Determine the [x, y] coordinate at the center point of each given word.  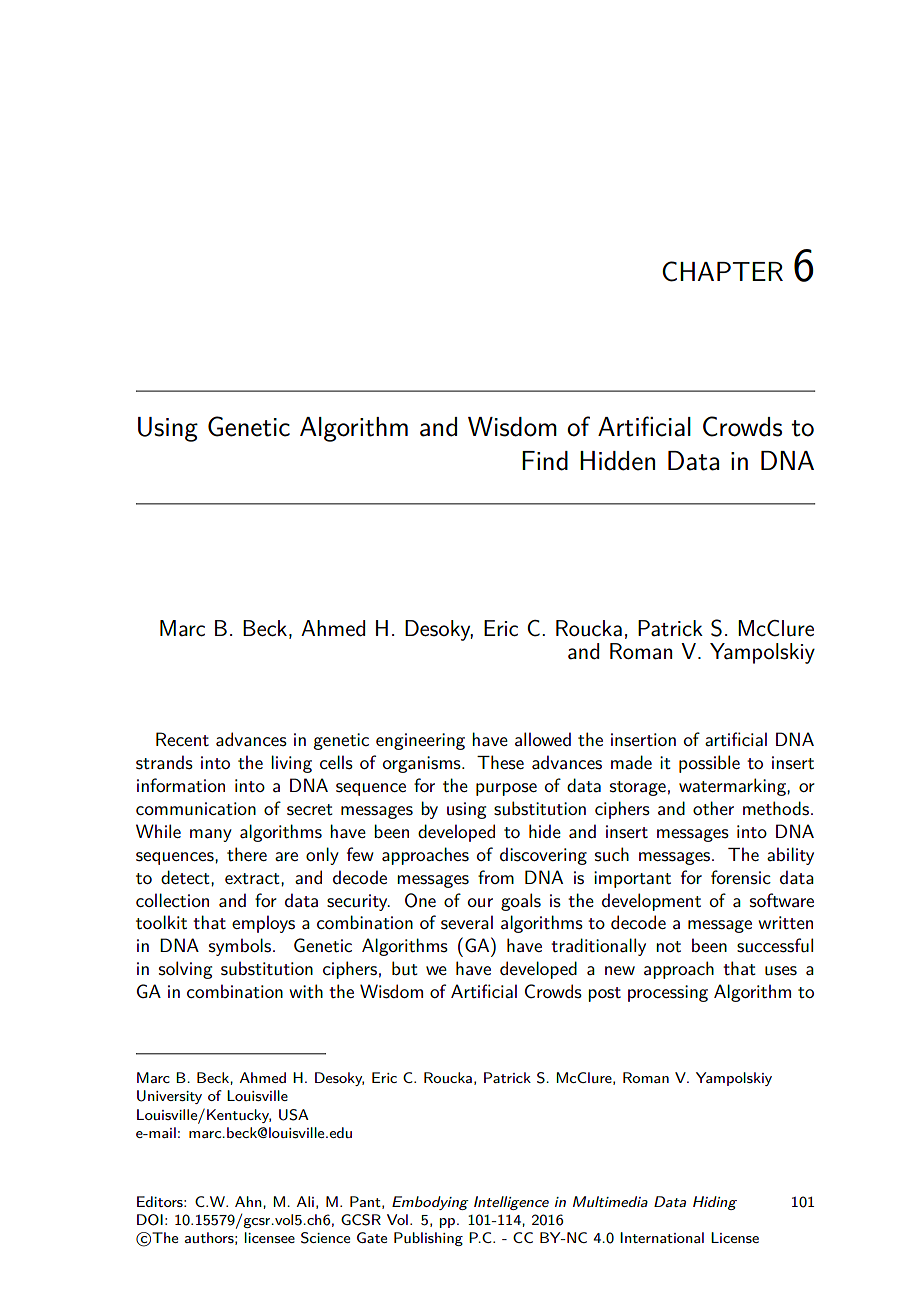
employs [263, 924]
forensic [741, 877]
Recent [182, 739]
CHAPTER [722, 271]
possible [709, 764]
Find [545, 461]
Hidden [617, 461]
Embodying [430, 1203]
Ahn [249, 1201]
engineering [420, 741]
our [480, 903]
